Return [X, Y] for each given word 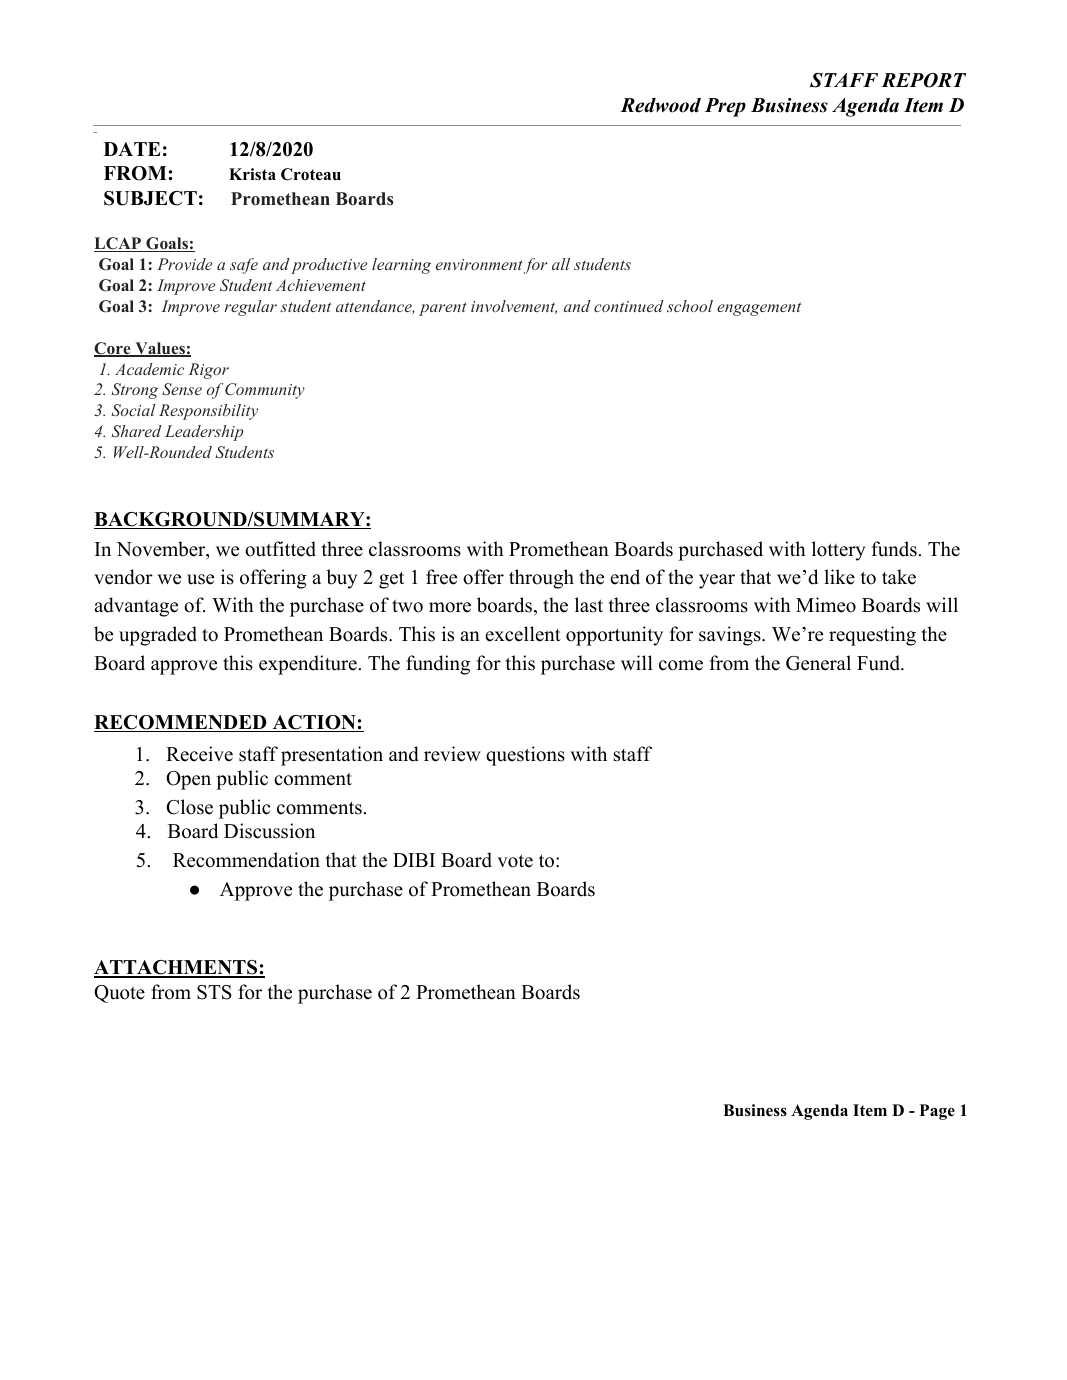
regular [250, 308]
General [818, 663]
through [541, 579]
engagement [759, 309]
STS [214, 992]
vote [515, 861]
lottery [839, 551]
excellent [523, 634]
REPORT [923, 80]
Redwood [660, 105]
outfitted [280, 549]
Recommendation [246, 860]
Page [937, 1112]
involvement [514, 307]
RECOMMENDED [181, 723]
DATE [132, 149]
